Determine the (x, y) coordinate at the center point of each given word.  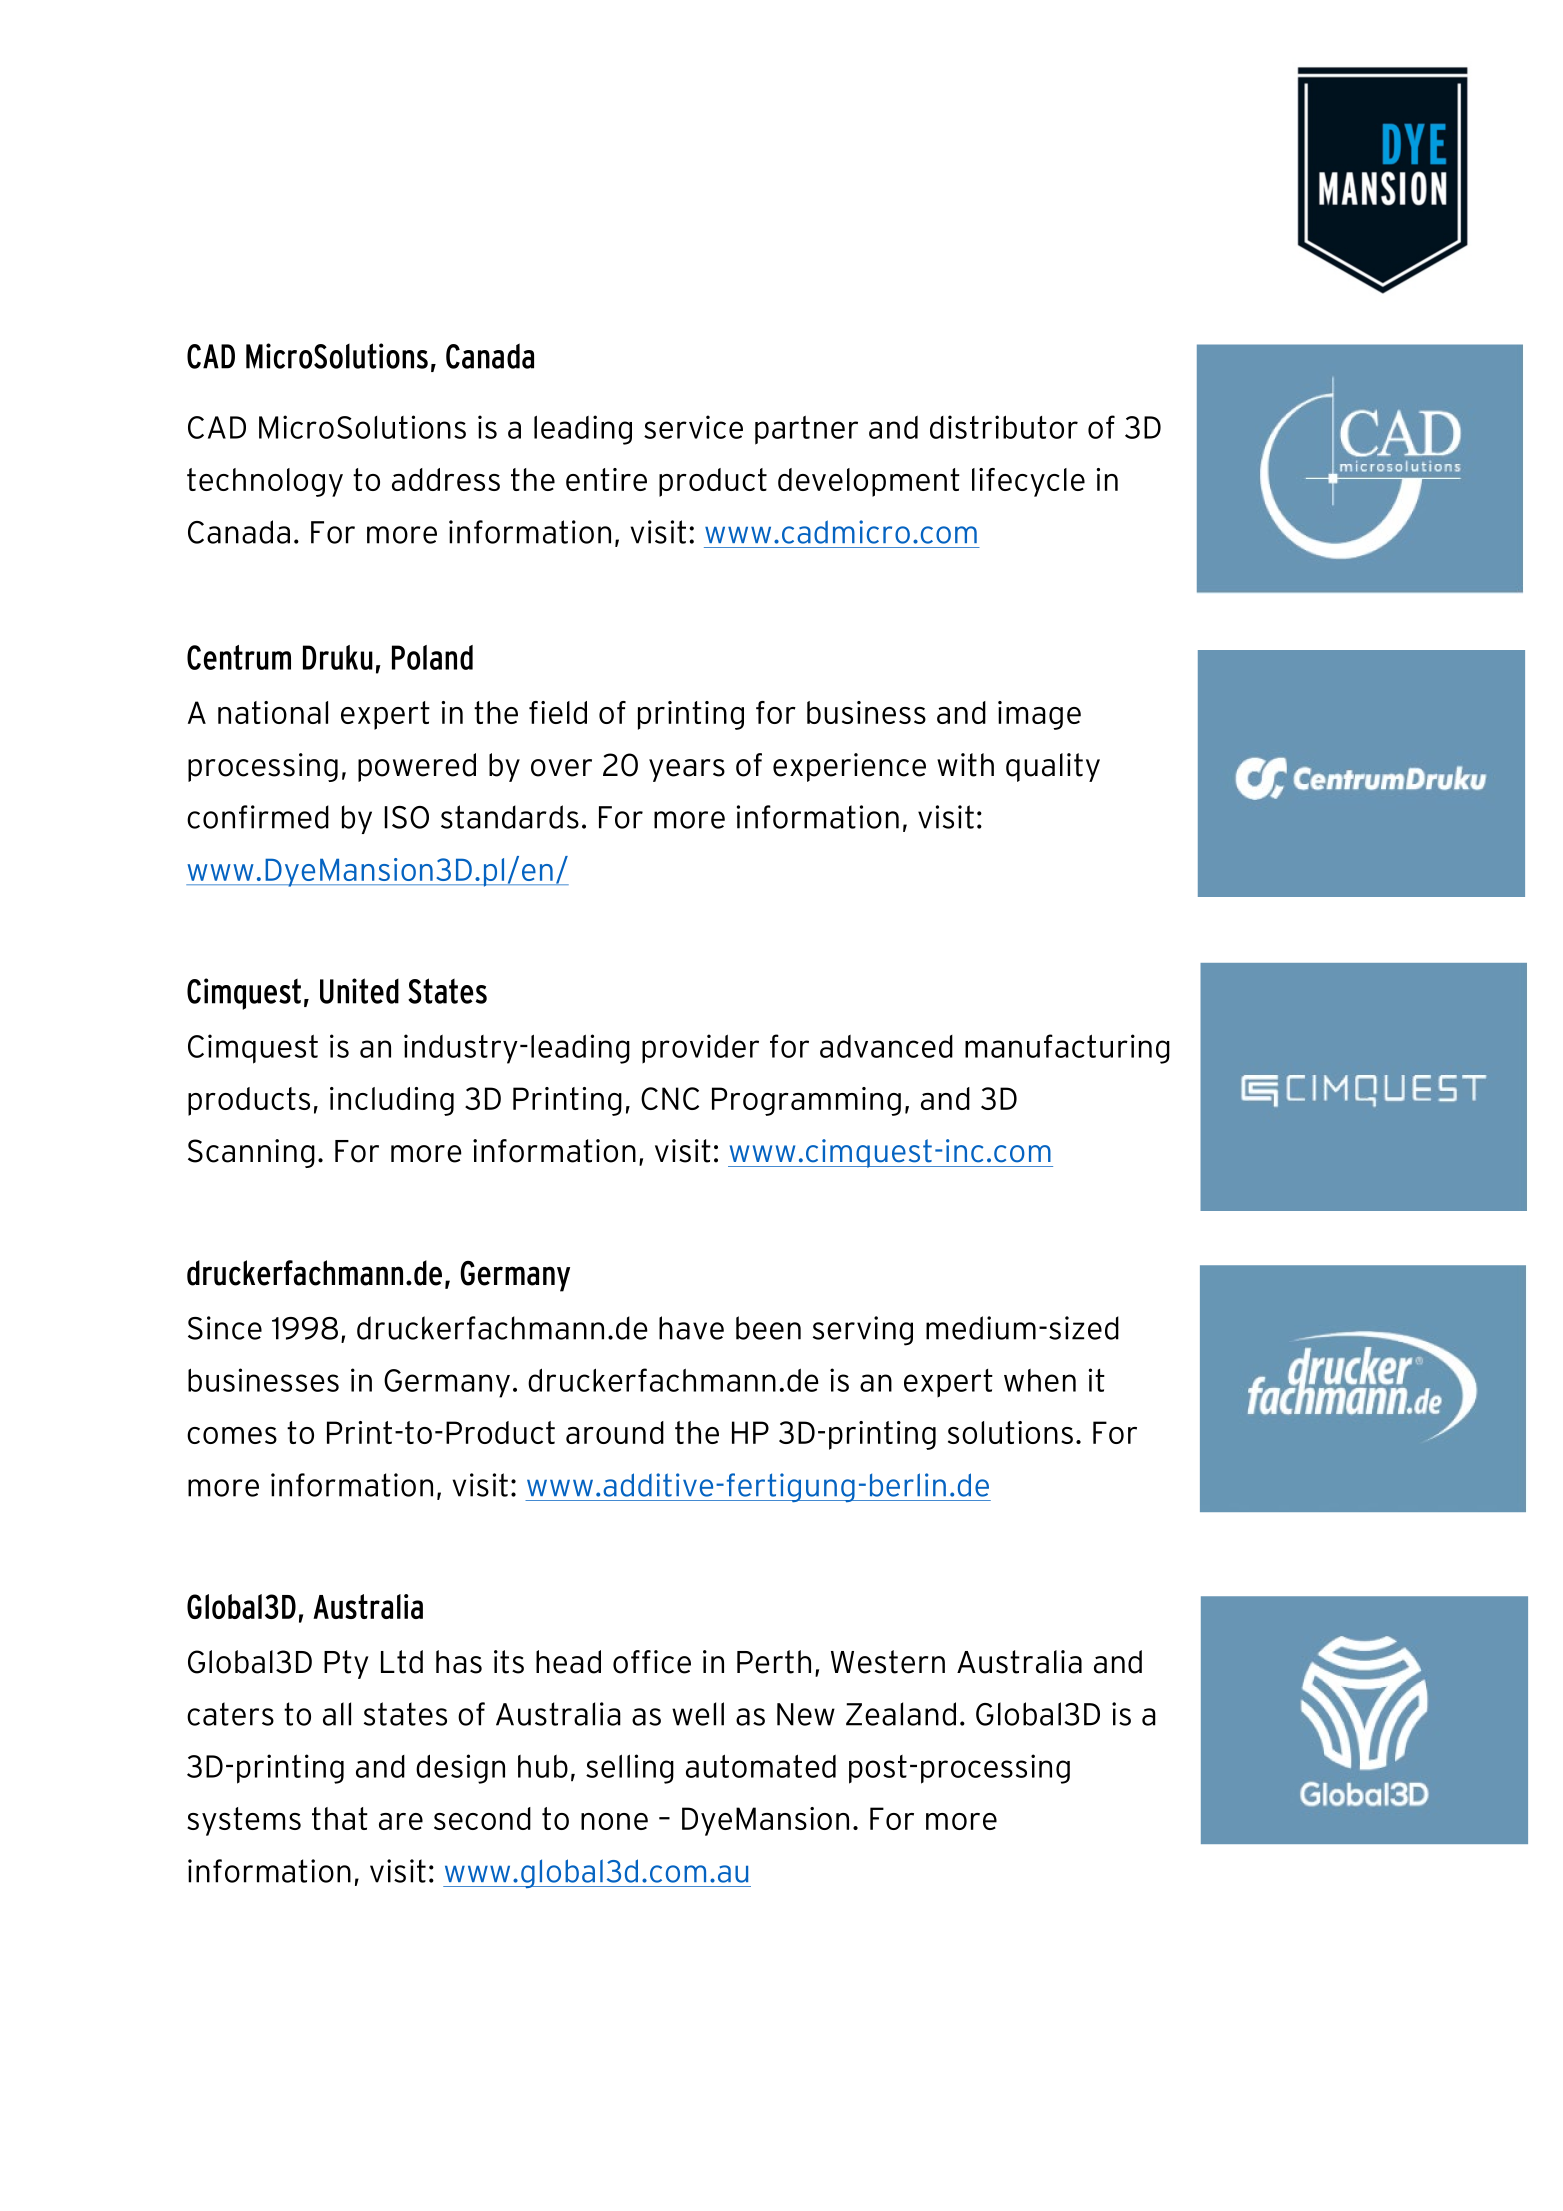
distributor (1004, 427)
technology (265, 482)
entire (606, 479)
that (340, 1818)
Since (225, 1328)
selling (630, 1769)
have (691, 1328)
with (965, 765)
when (1040, 1380)
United (359, 991)
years (687, 770)
